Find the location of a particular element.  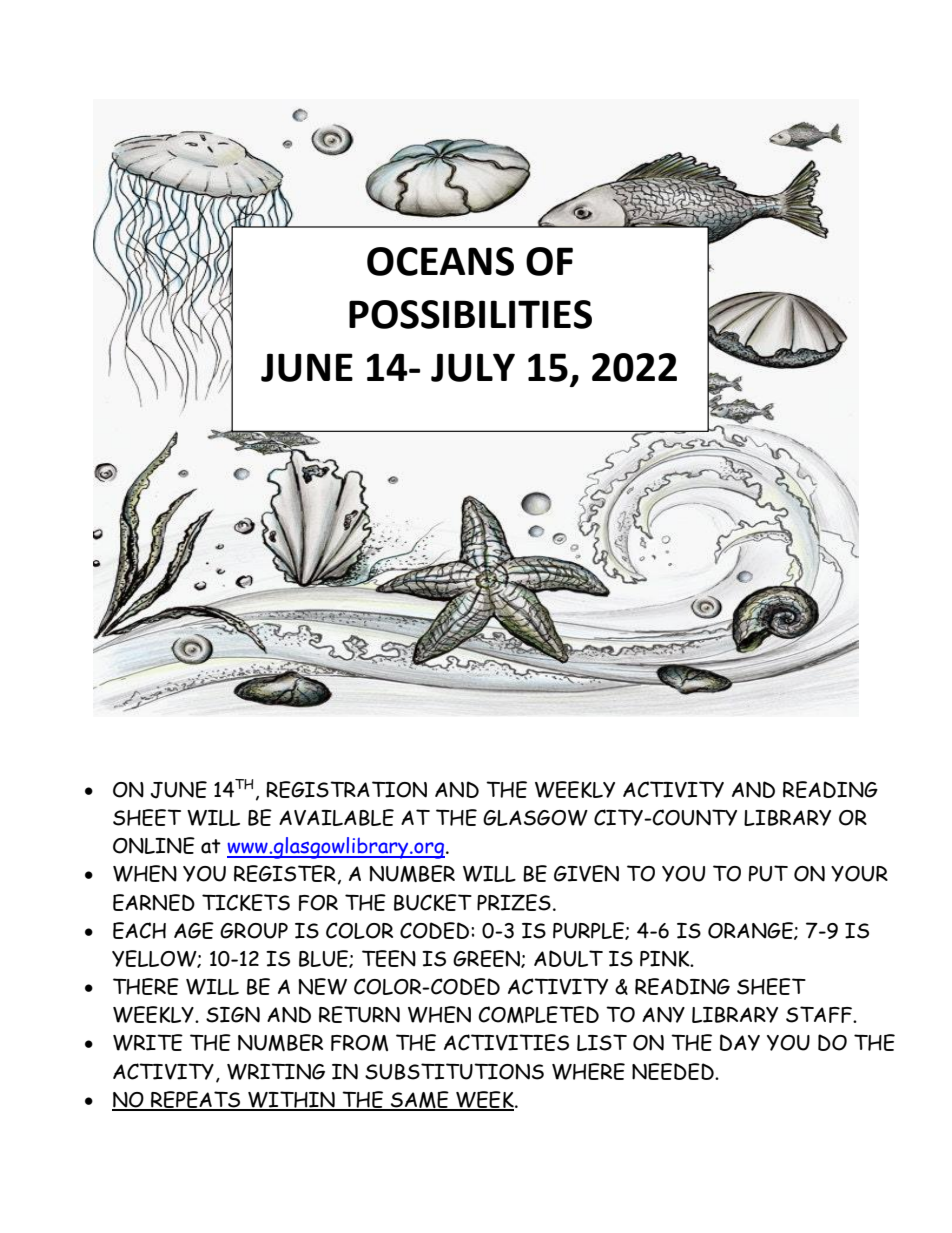

POSSIBILITIES is located at coordinates (470, 314).
